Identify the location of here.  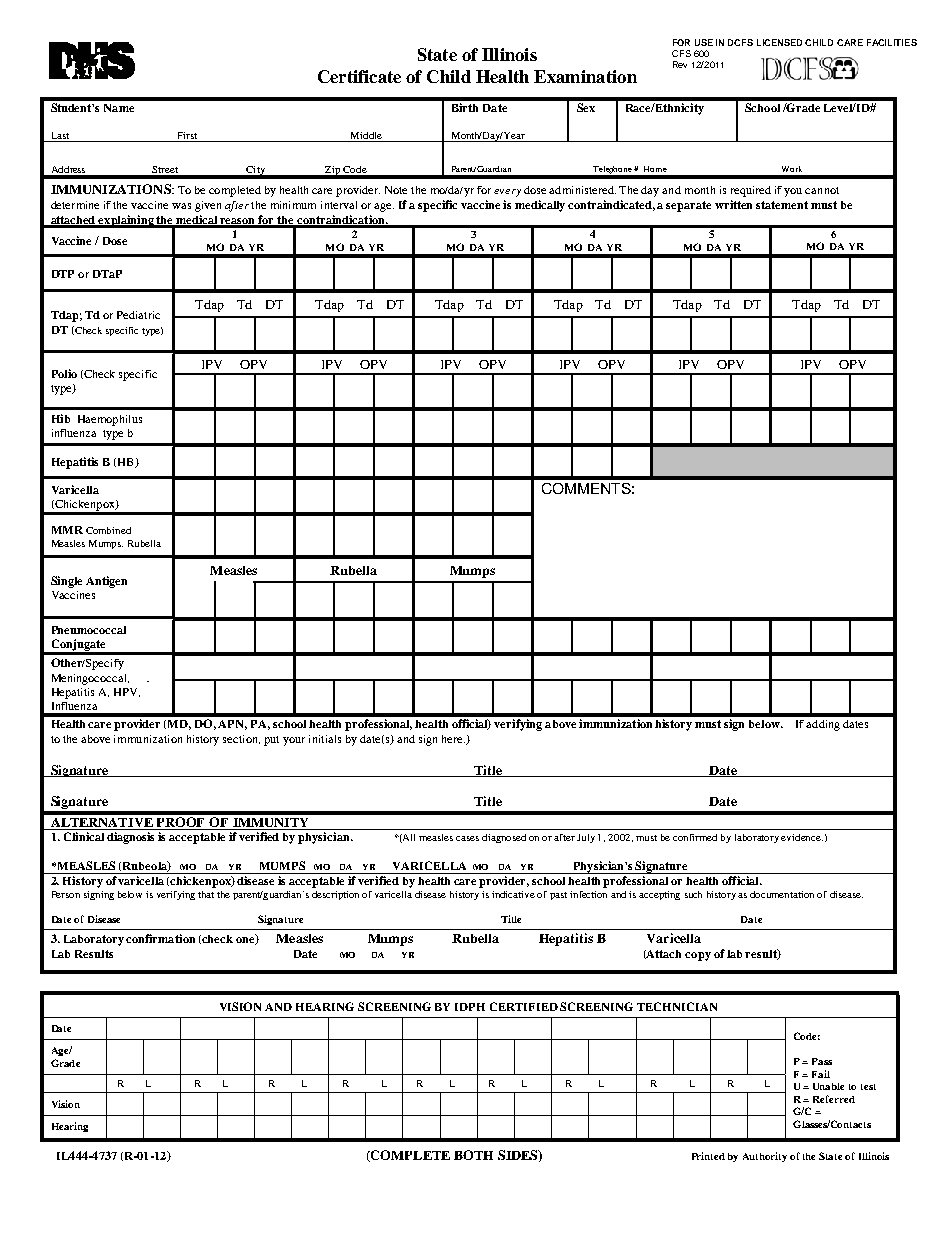
(453, 739).
